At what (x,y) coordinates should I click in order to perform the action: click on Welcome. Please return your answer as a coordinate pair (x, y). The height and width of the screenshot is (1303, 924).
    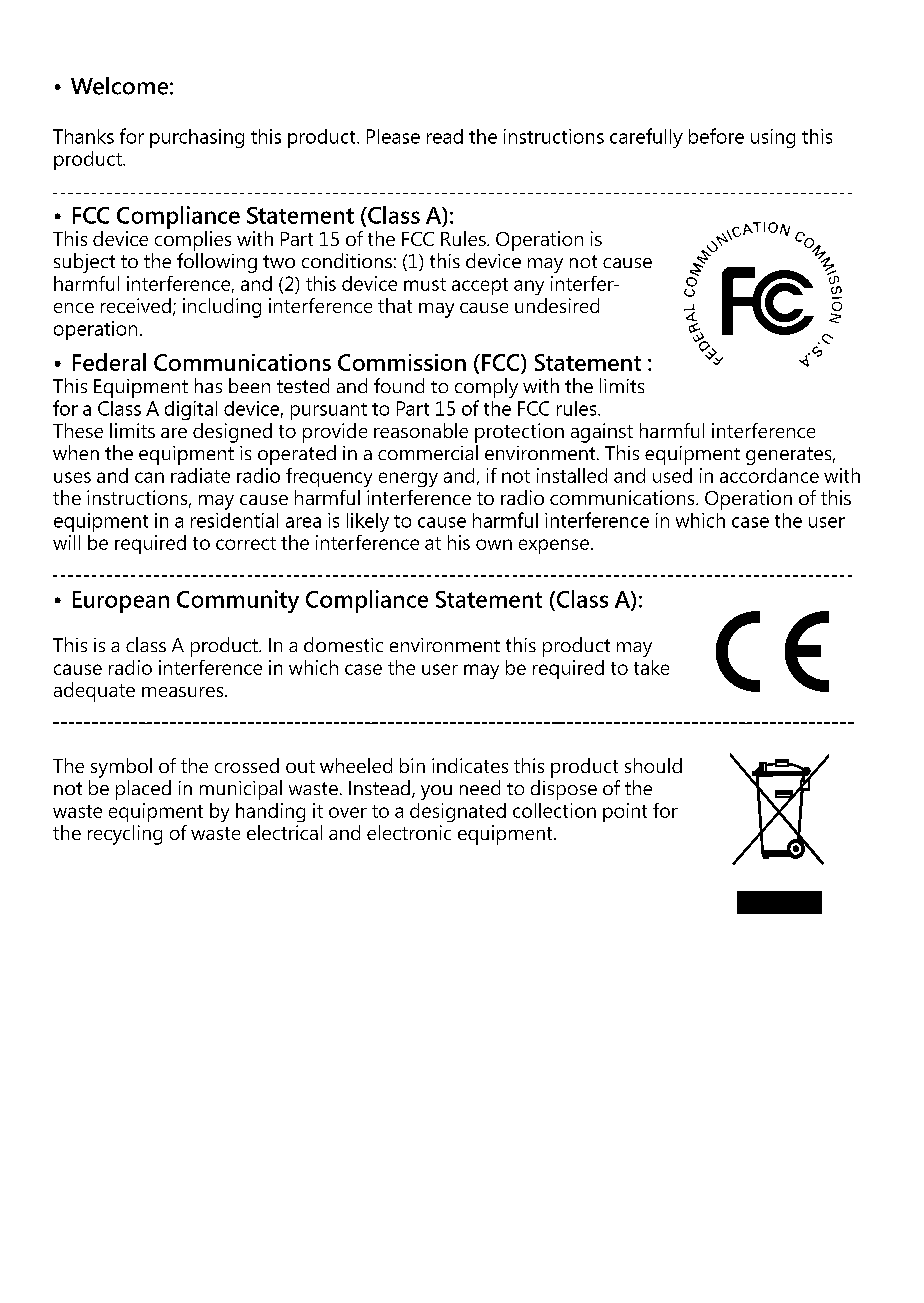
    Looking at the image, I should click on (119, 86).
